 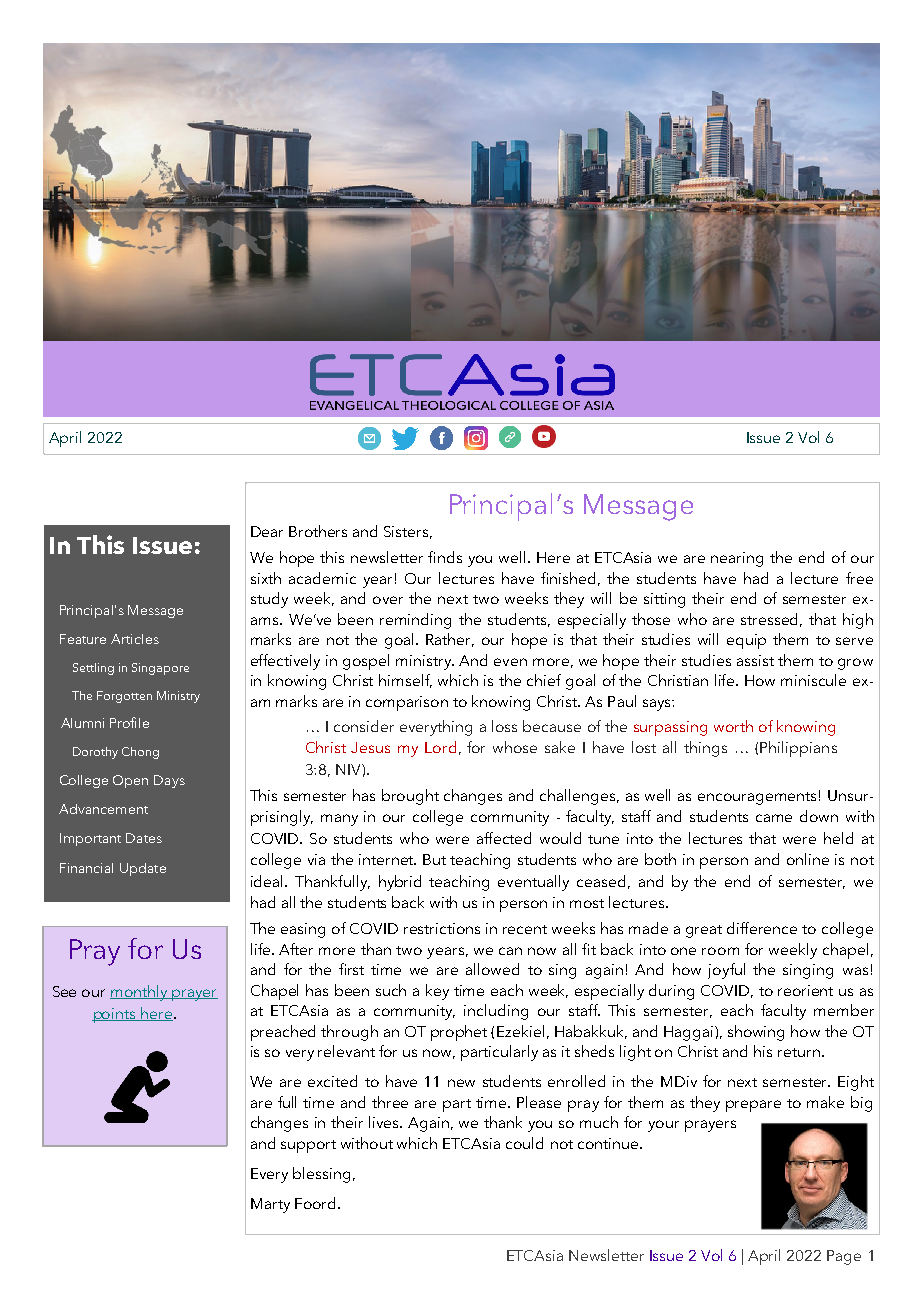 What do you see at coordinates (798, 749) in the screenshot?
I see `Philippians` at bounding box center [798, 749].
